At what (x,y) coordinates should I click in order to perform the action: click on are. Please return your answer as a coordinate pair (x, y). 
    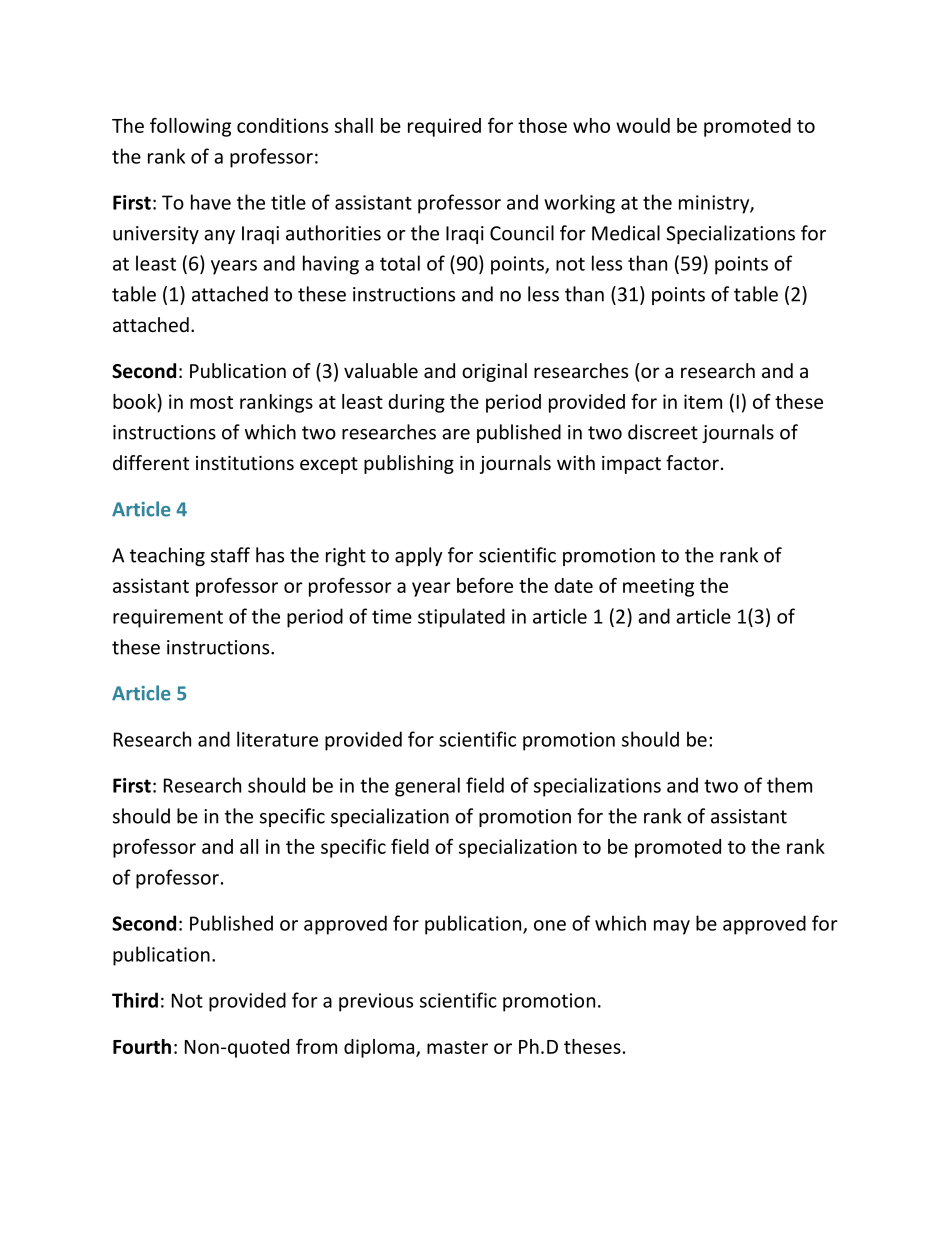
    Looking at the image, I should click on (456, 434).
